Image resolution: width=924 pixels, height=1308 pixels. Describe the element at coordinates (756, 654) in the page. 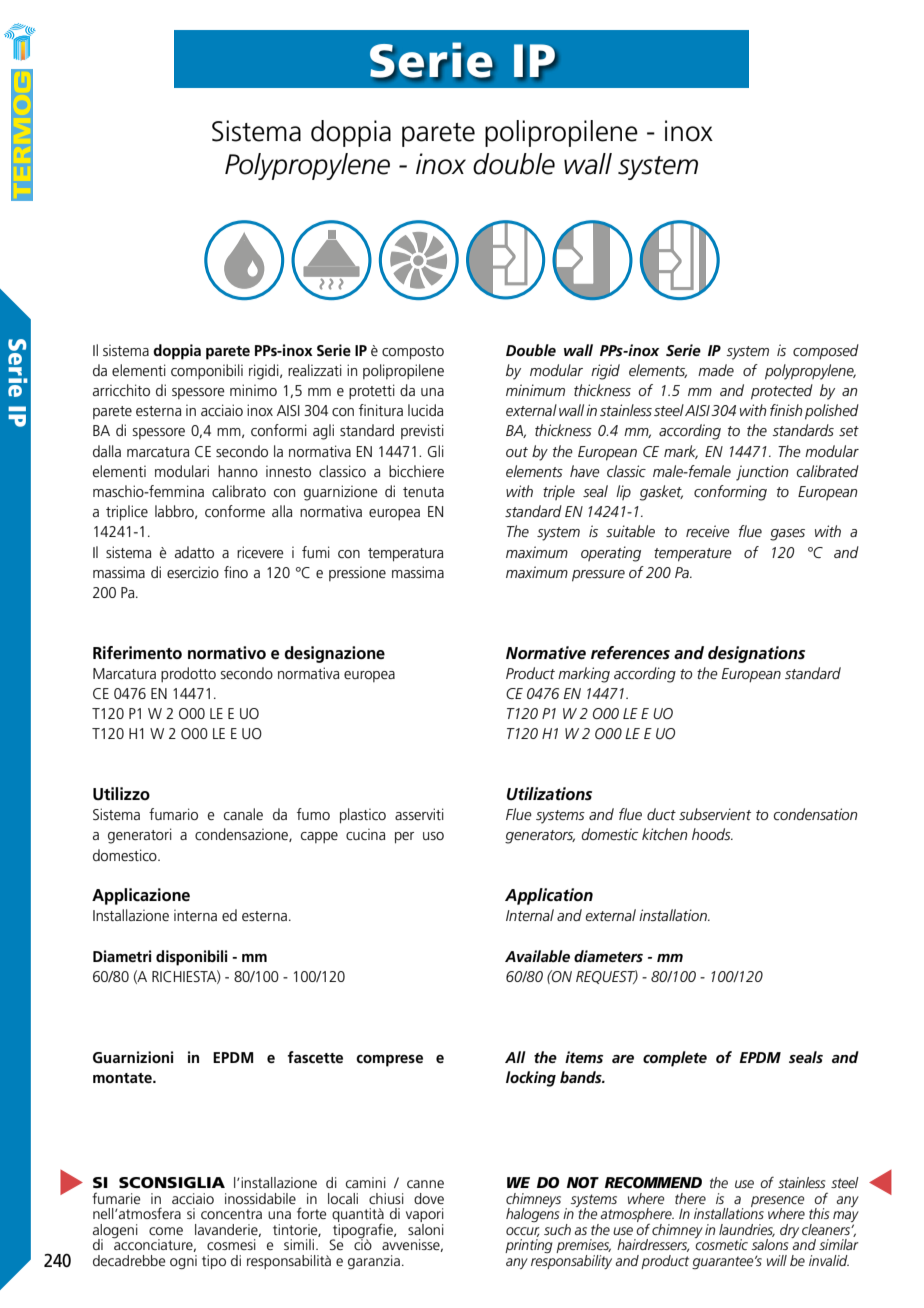

I see `designations` at that location.
